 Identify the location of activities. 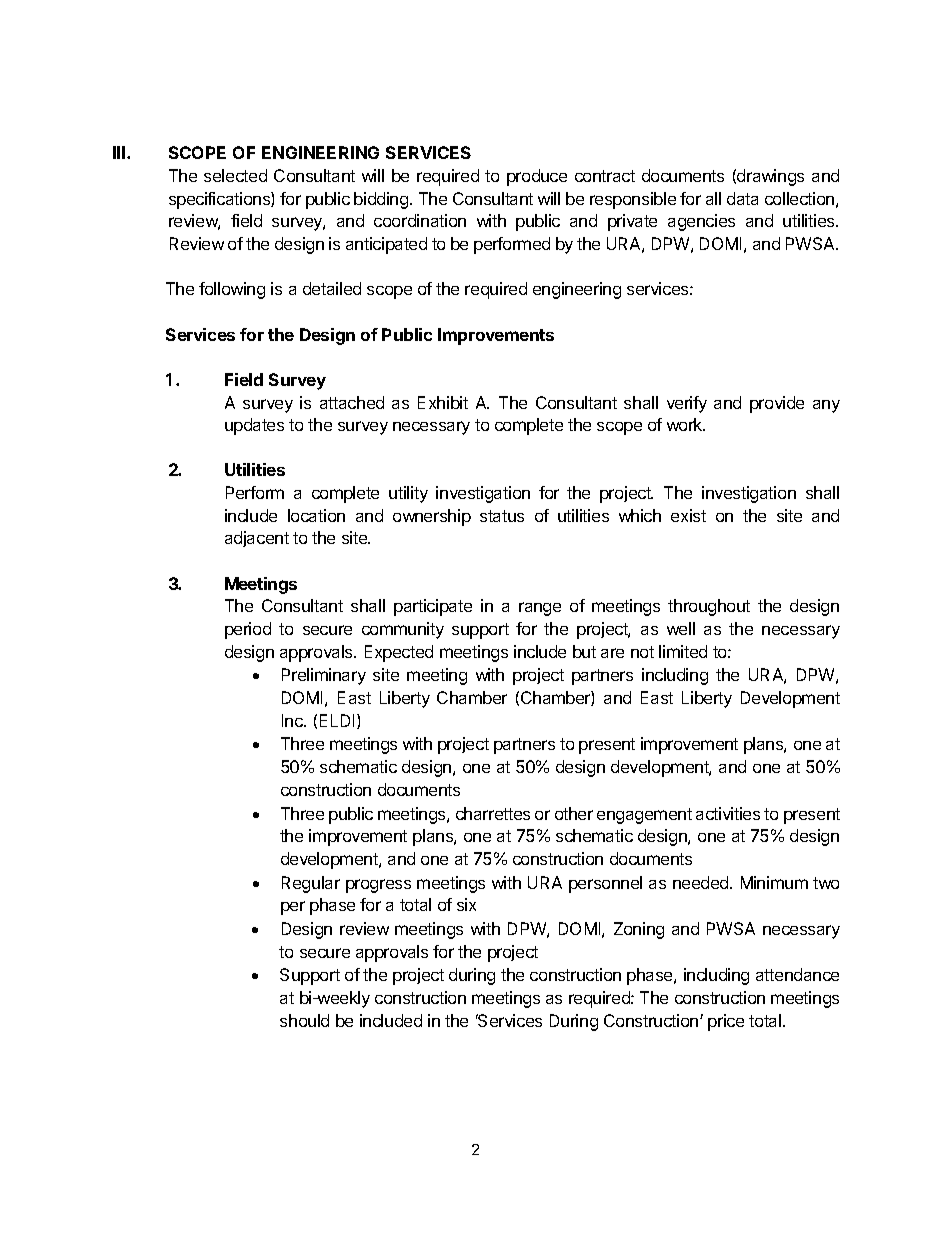
(728, 813).
